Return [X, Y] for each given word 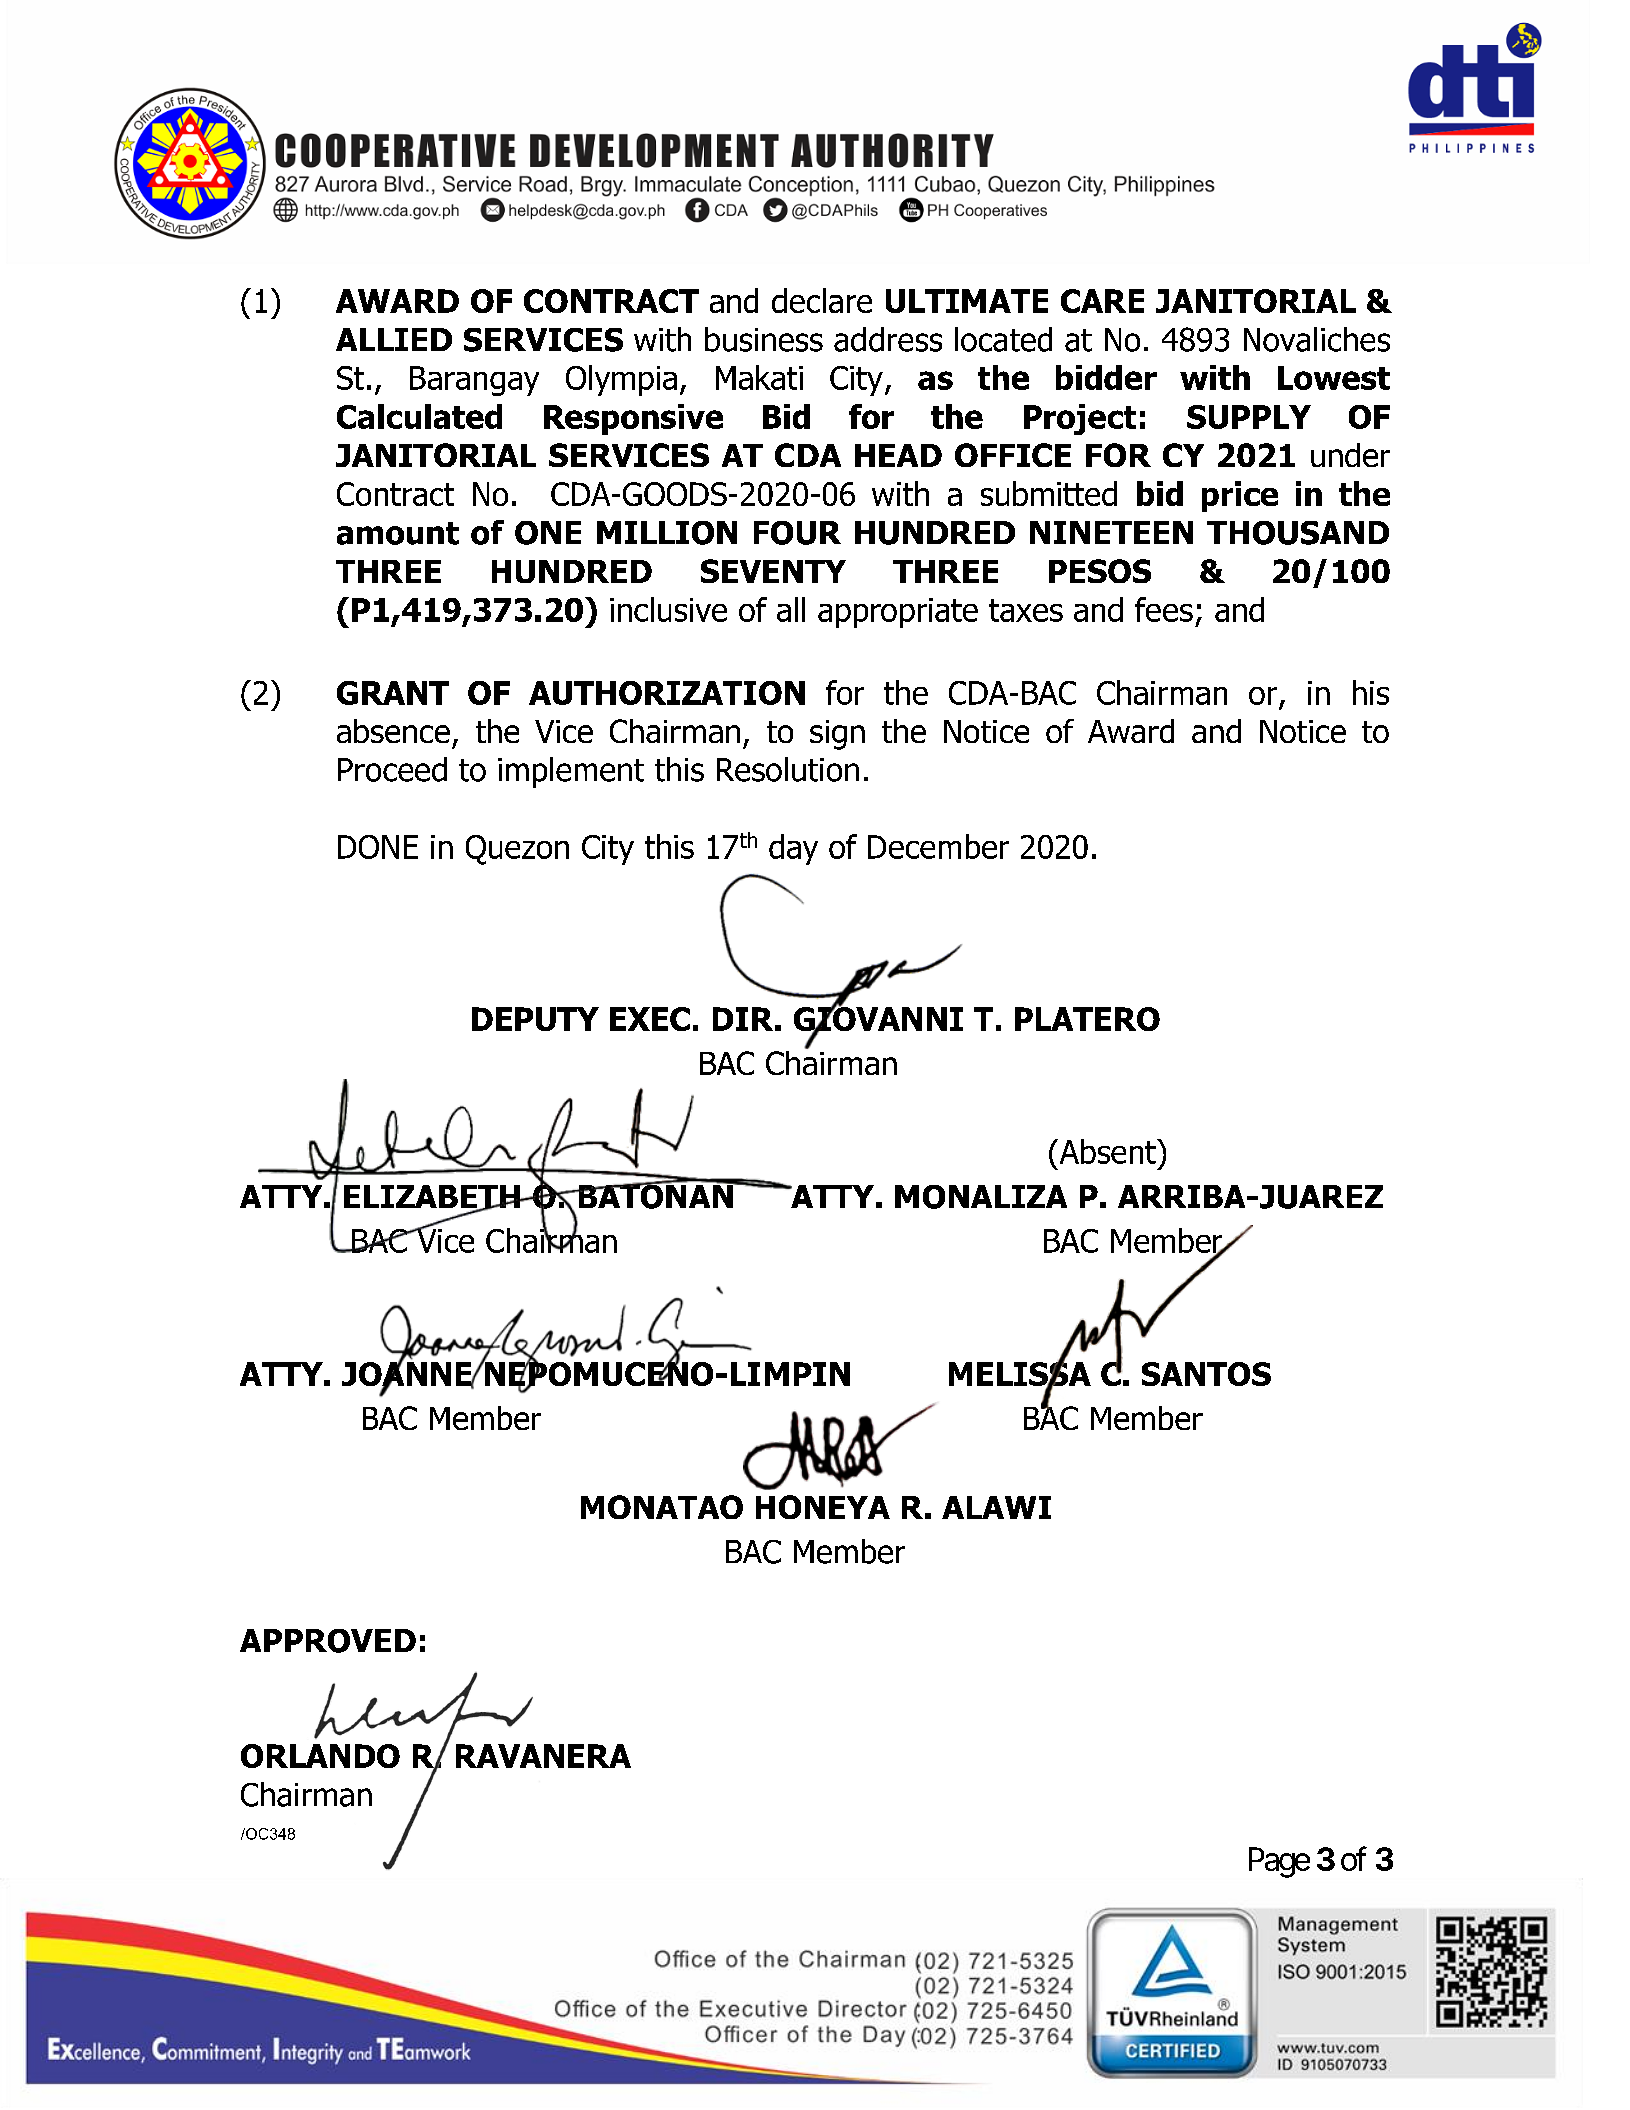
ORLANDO [320, 1756]
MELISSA [1020, 1374]
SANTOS [1206, 1374]
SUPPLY [1249, 417]
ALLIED [394, 339]
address [888, 339]
